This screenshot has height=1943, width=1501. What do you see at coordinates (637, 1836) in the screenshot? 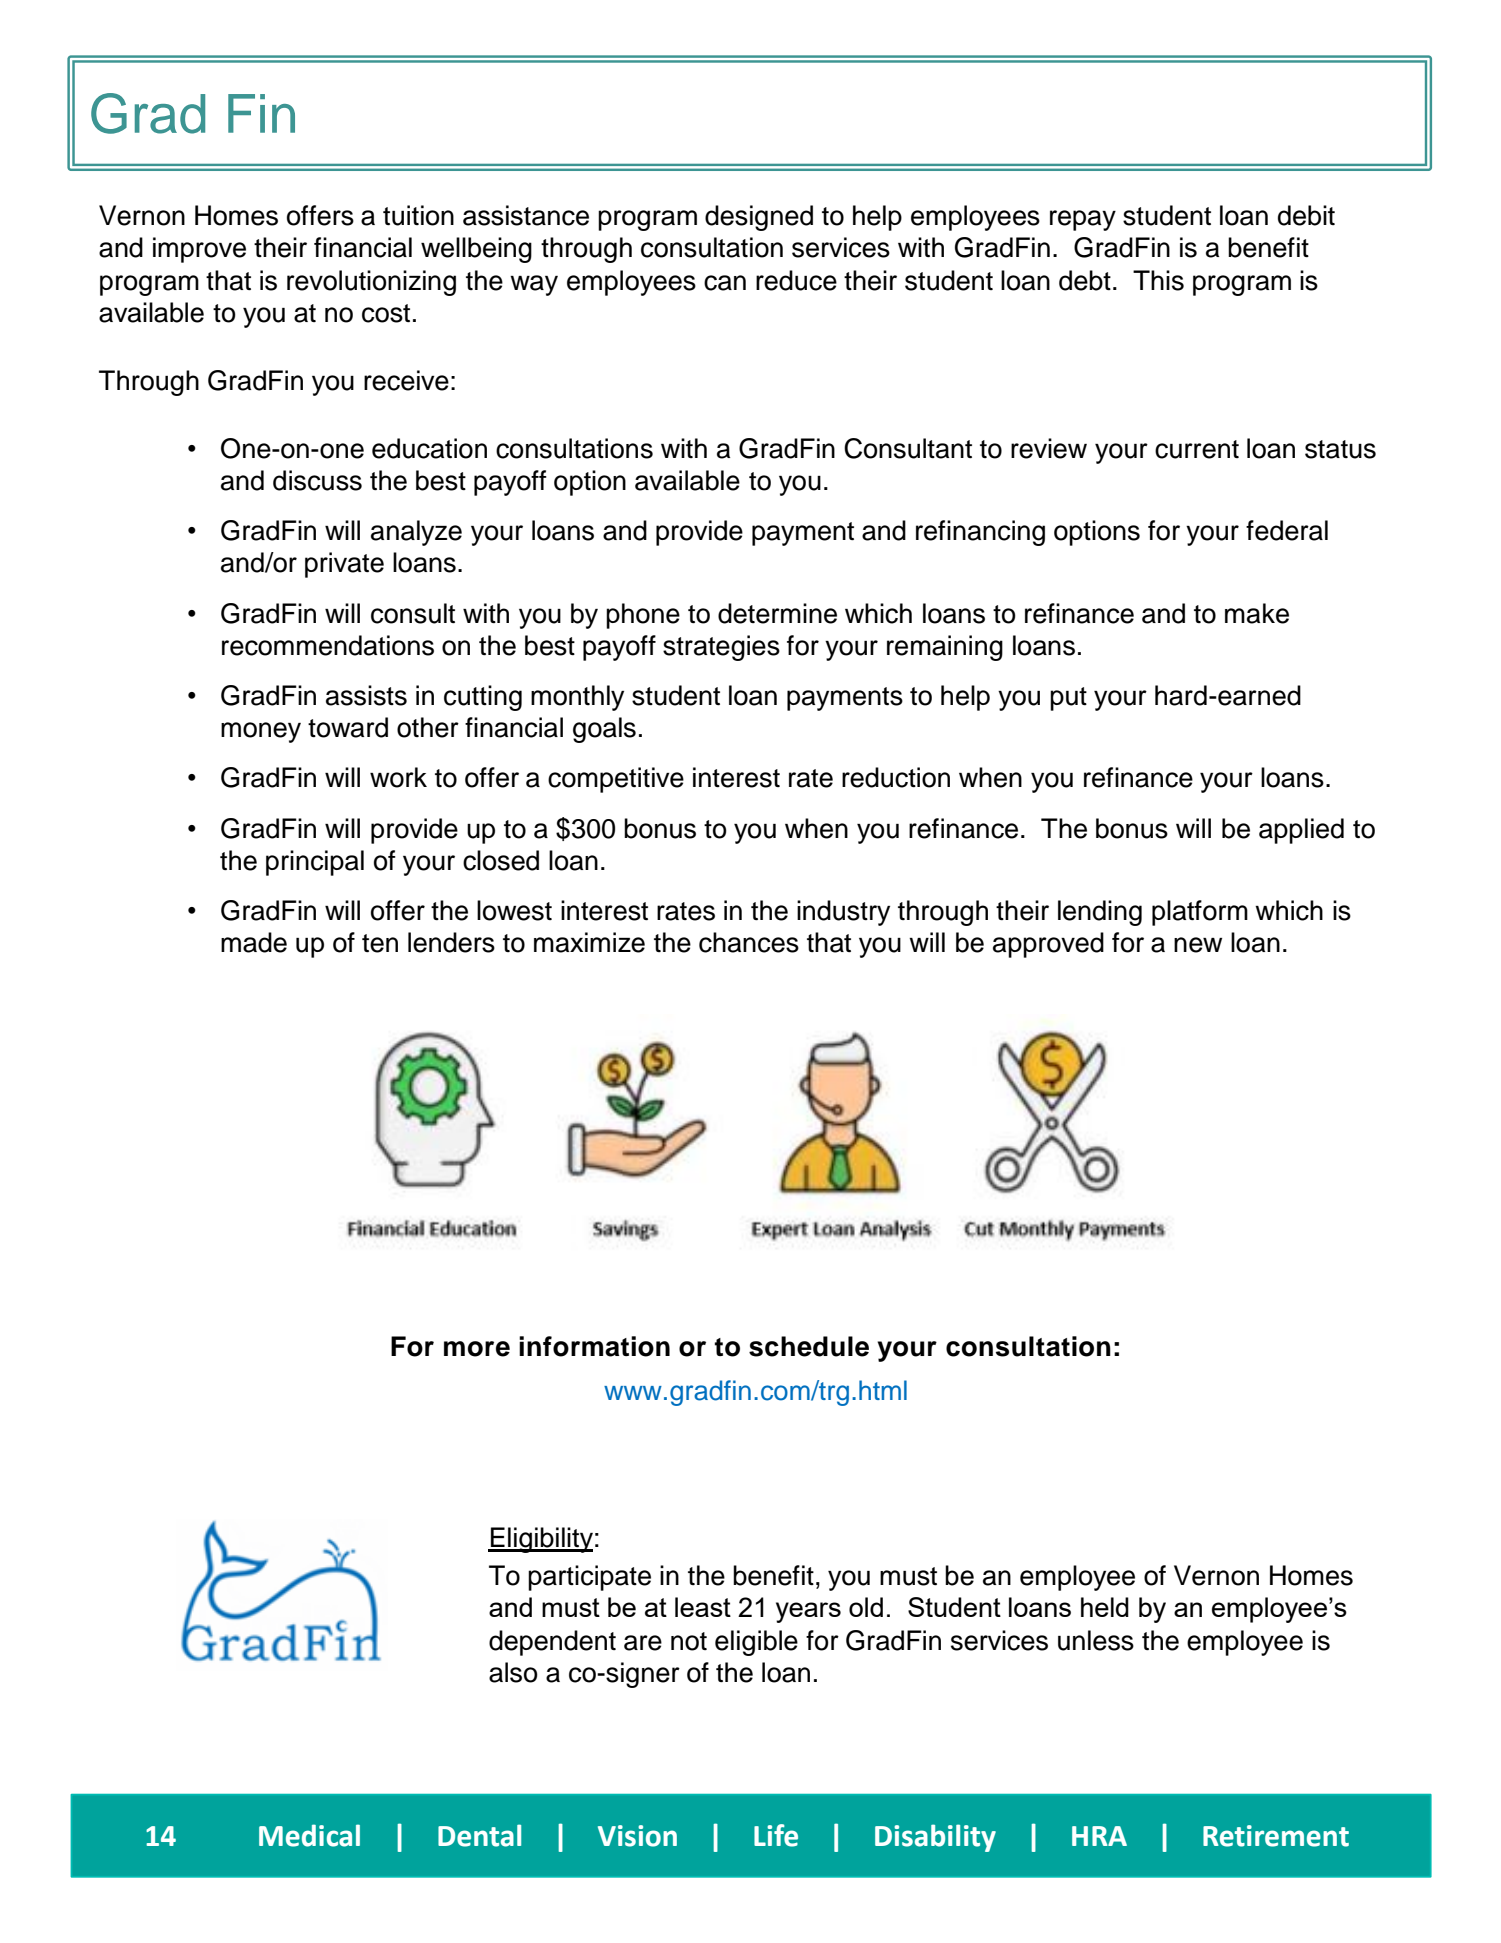
I see `Vision` at bounding box center [637, 1836].
